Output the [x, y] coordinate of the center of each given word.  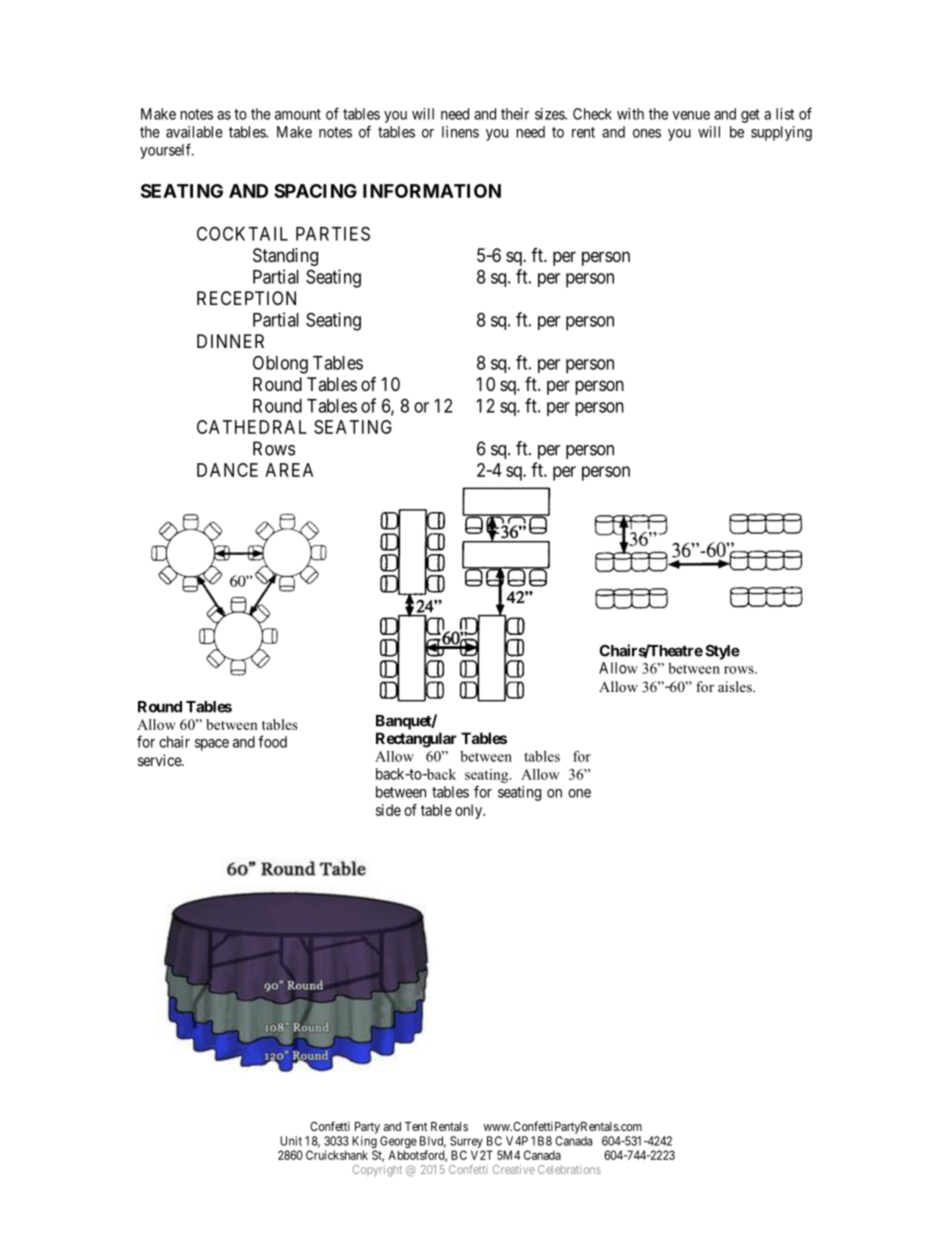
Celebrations [569, 1169]
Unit [291, 1141]
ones [647, 133]
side [388, 810]
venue [691, 115]
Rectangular [416, 740]
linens [460, 132]
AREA [289, 470]
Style [722, 652]
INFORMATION [432, 191]
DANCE [227, 470]
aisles [736, 686]
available [194, 132]
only [470, 811]
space [212, 745]
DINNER [230, 341]
